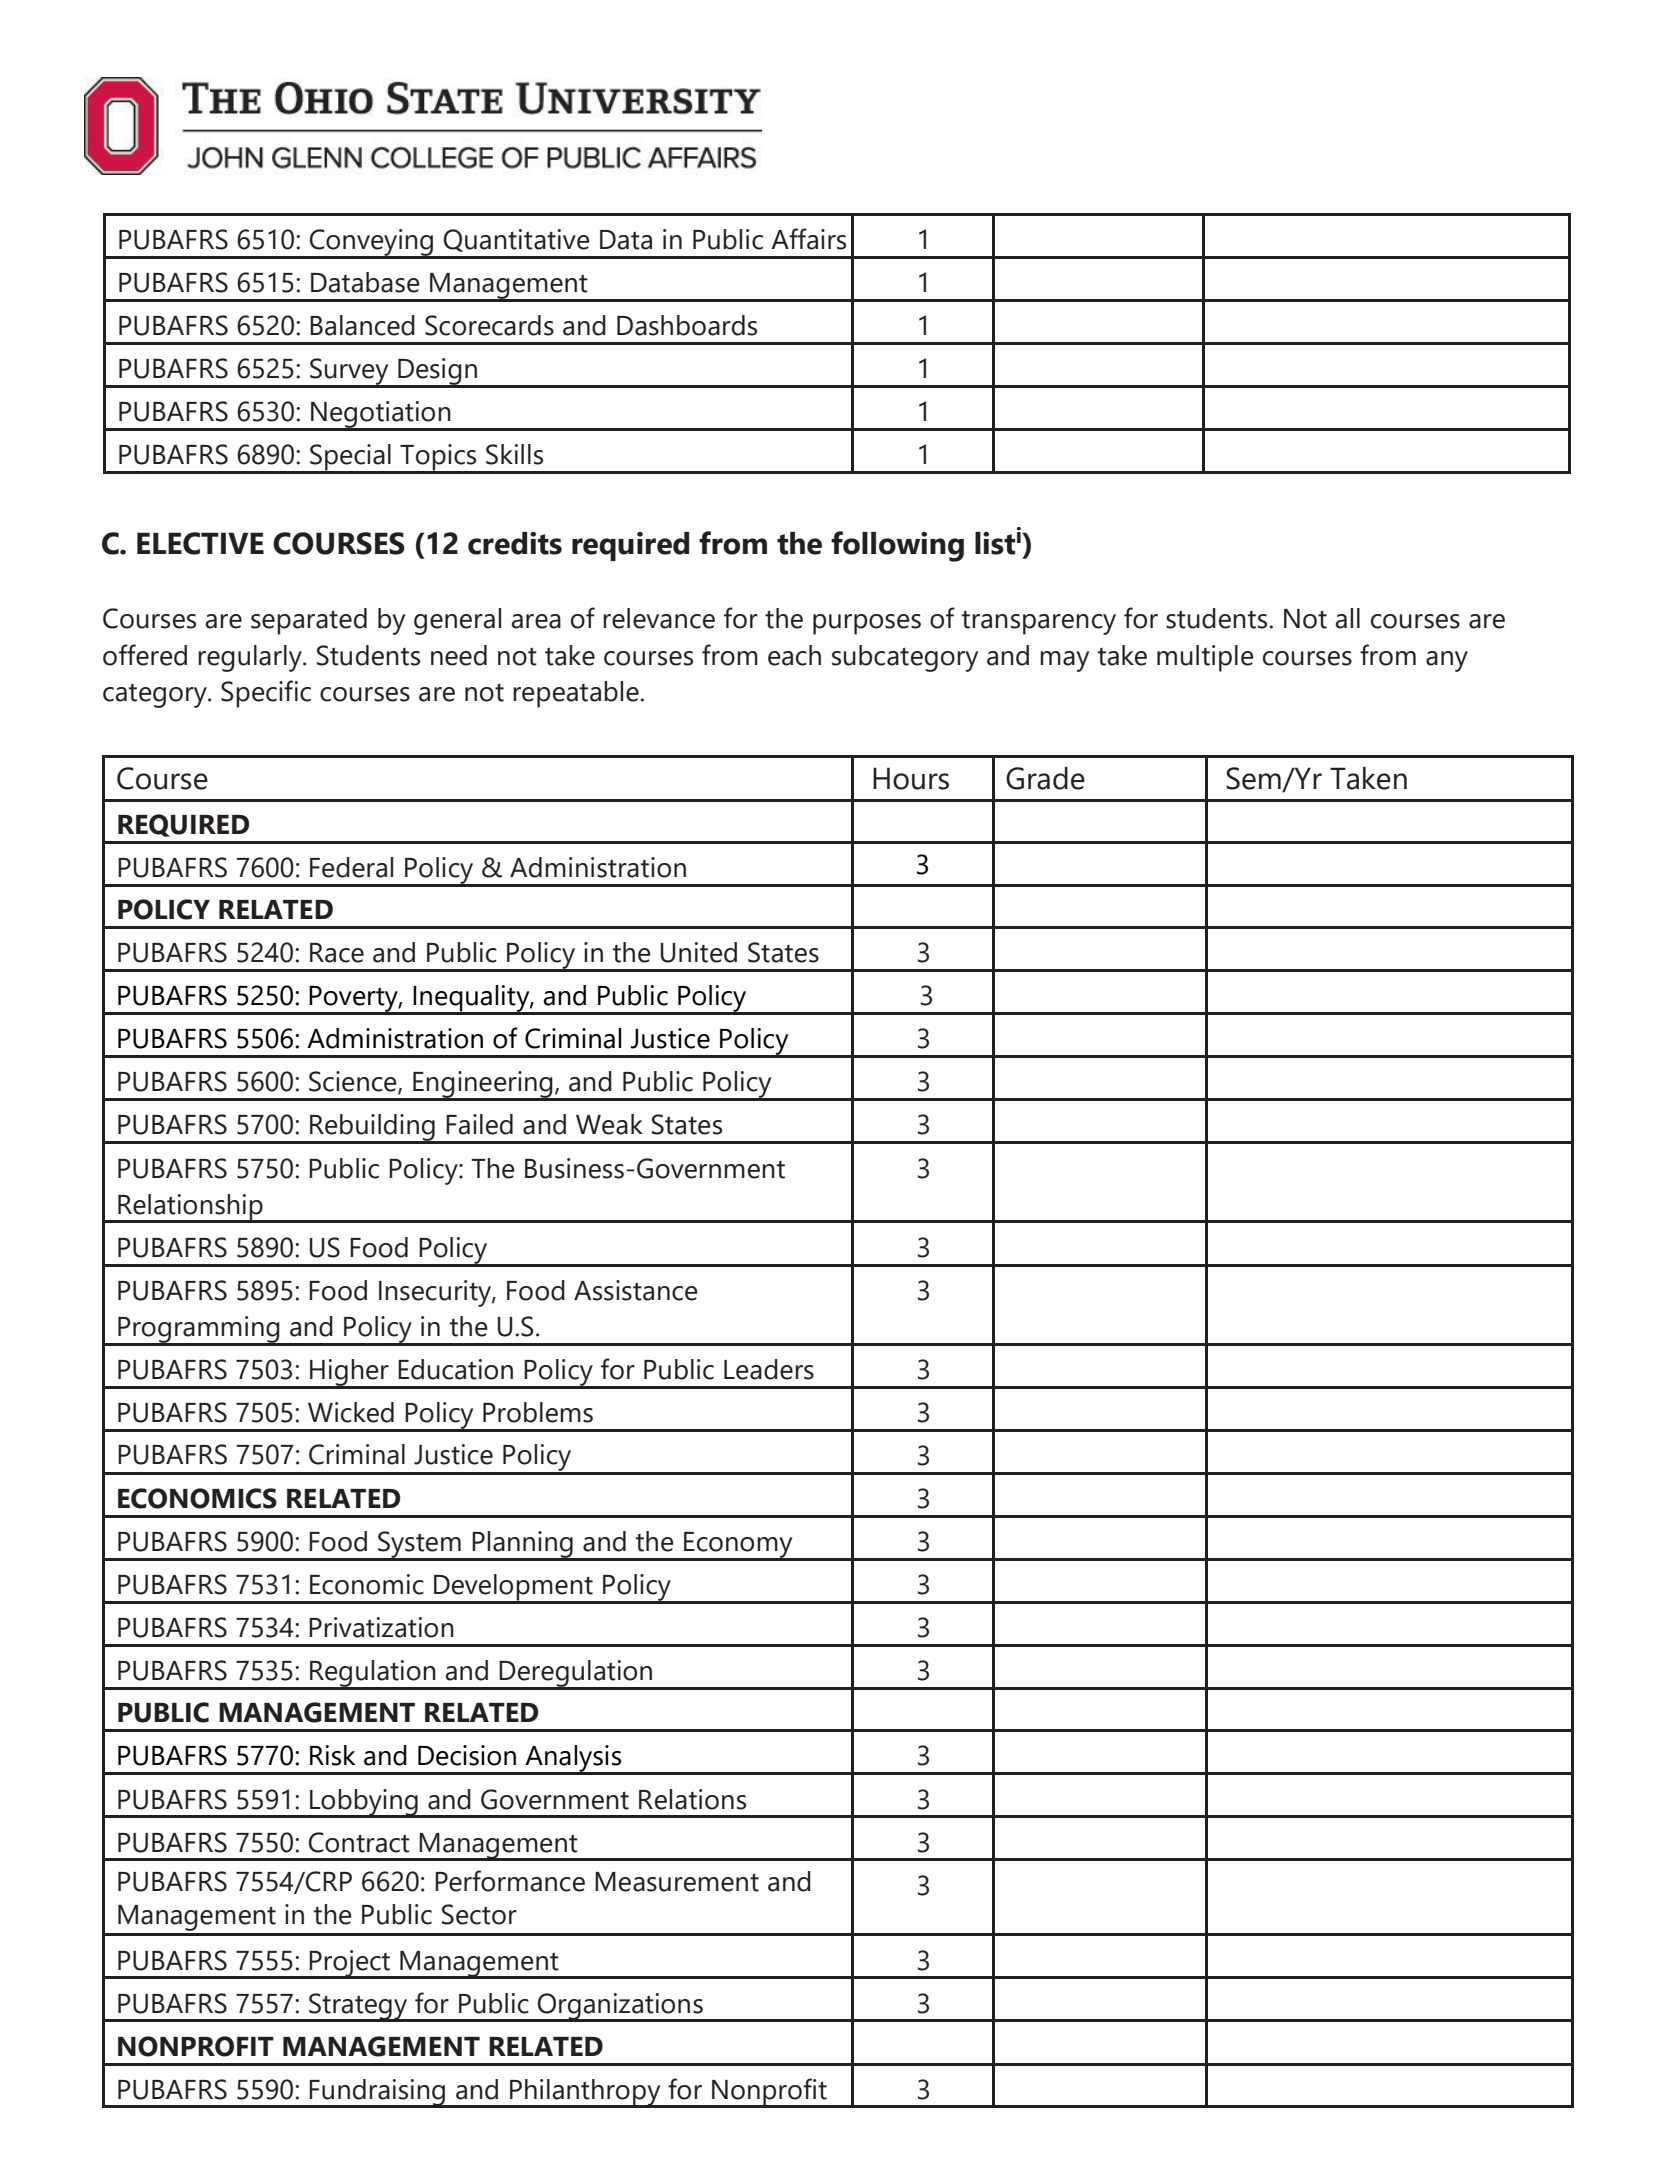  Describe the element at coordinates (372, 1128) in the screenshot. I see `Rebuilding` at that location.
